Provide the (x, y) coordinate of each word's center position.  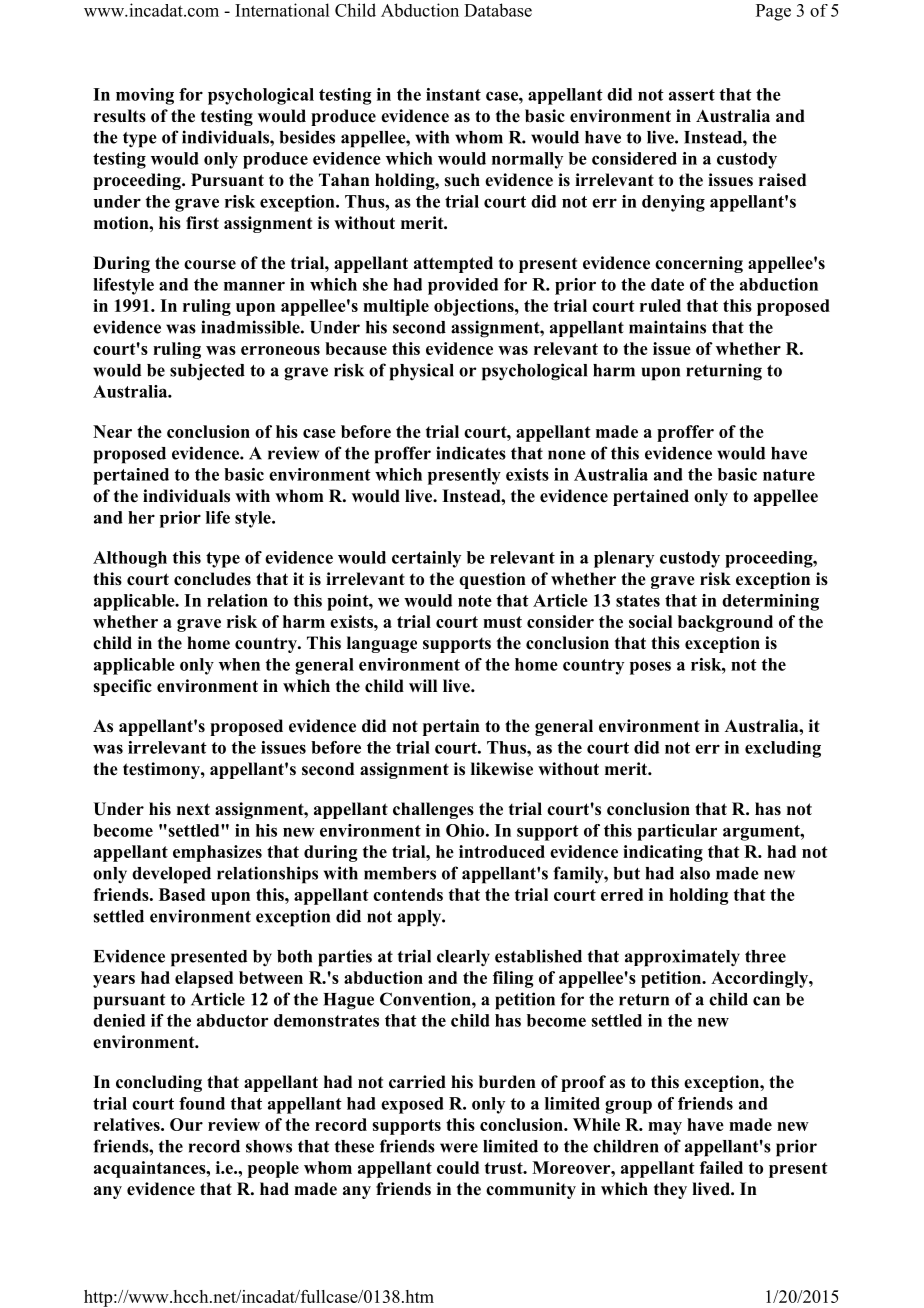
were (459, 1148)
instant (453, 94)
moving (145, 96)
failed (721, 1167)
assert (692, 95)
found (202, 1103)
